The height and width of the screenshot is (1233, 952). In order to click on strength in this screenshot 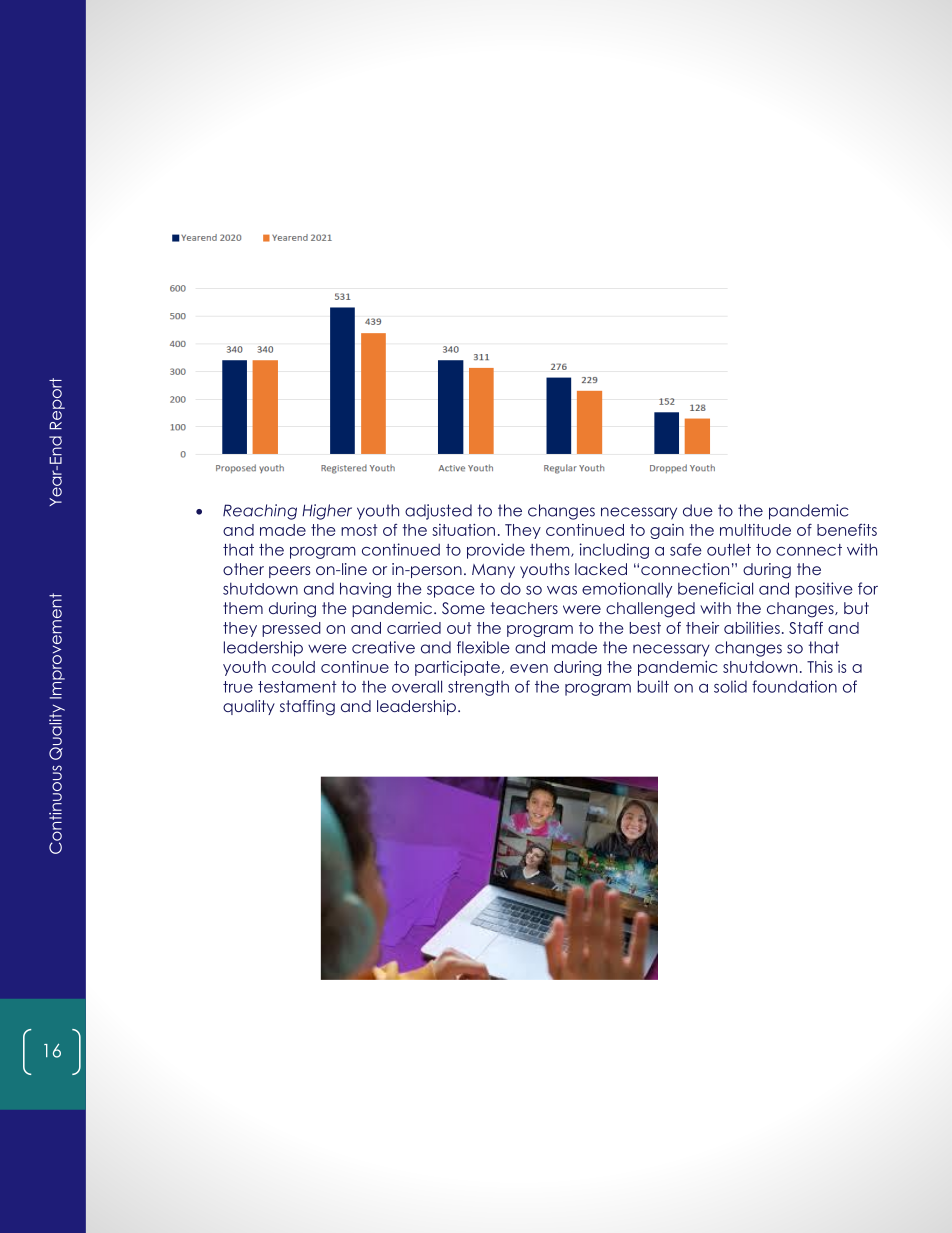, I will do `click(478, 688)`.
